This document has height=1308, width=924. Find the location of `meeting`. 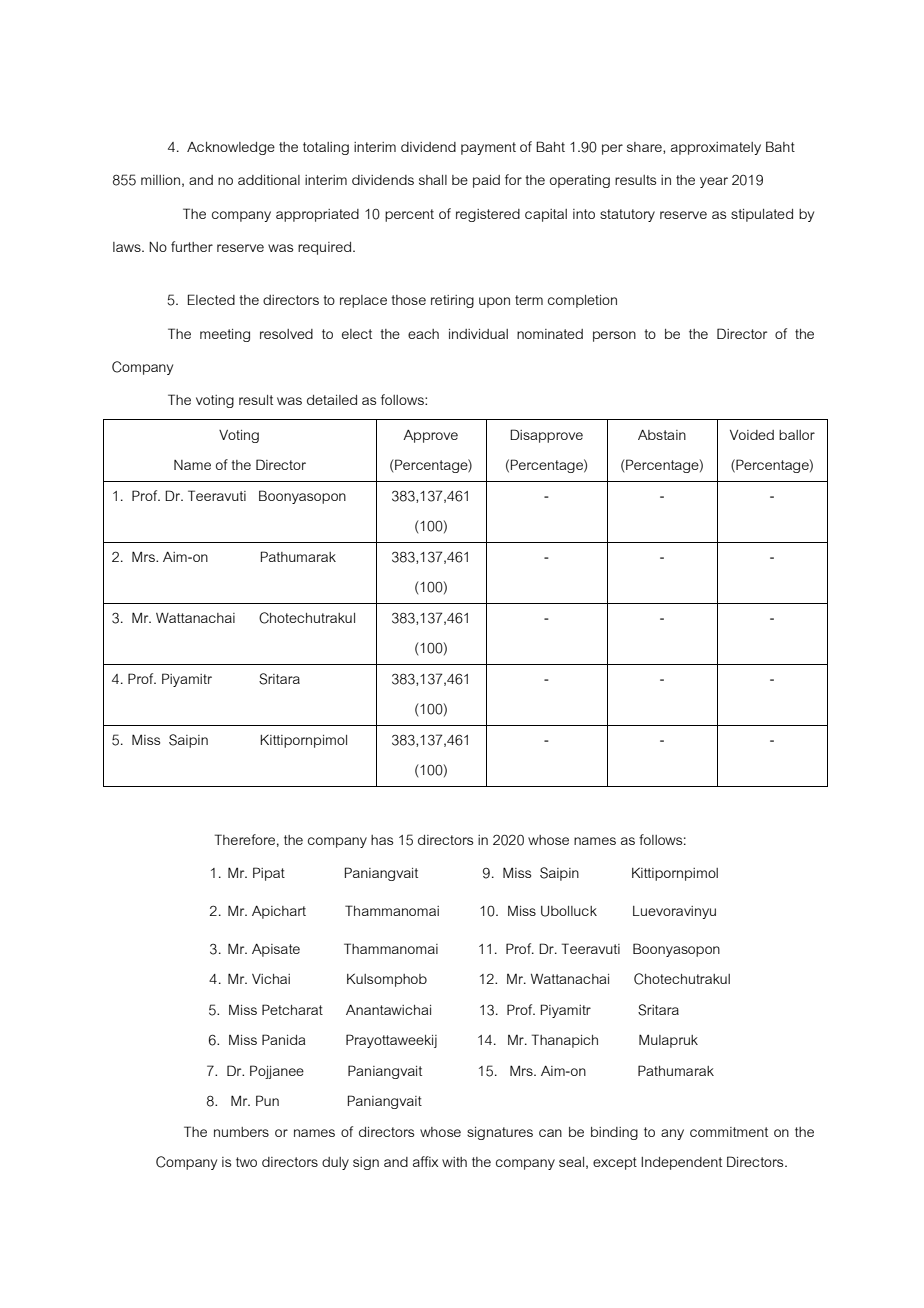

meeting is located at coordinates (225, 335).
